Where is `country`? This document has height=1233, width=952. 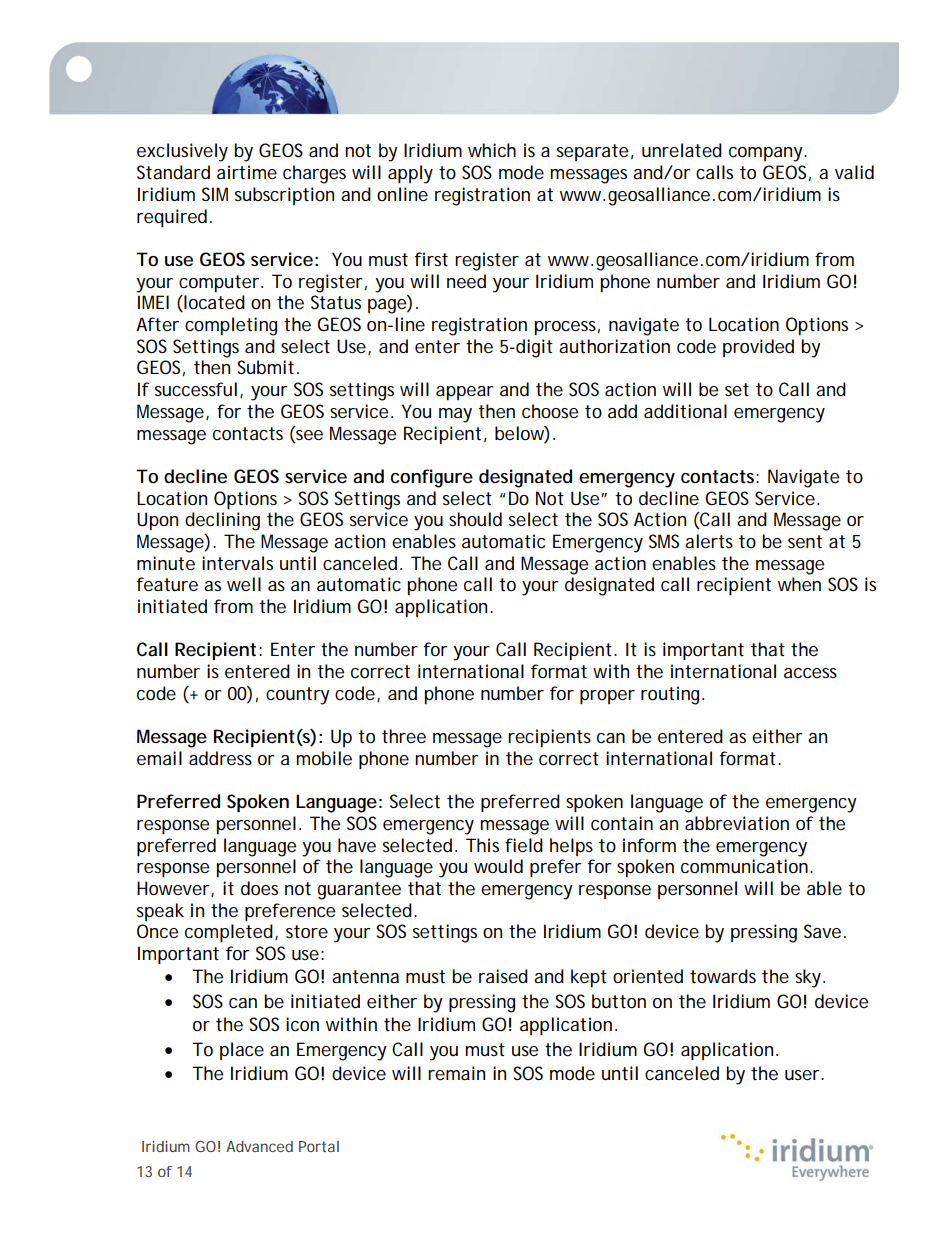 country is located at coordinates (298, 696).
